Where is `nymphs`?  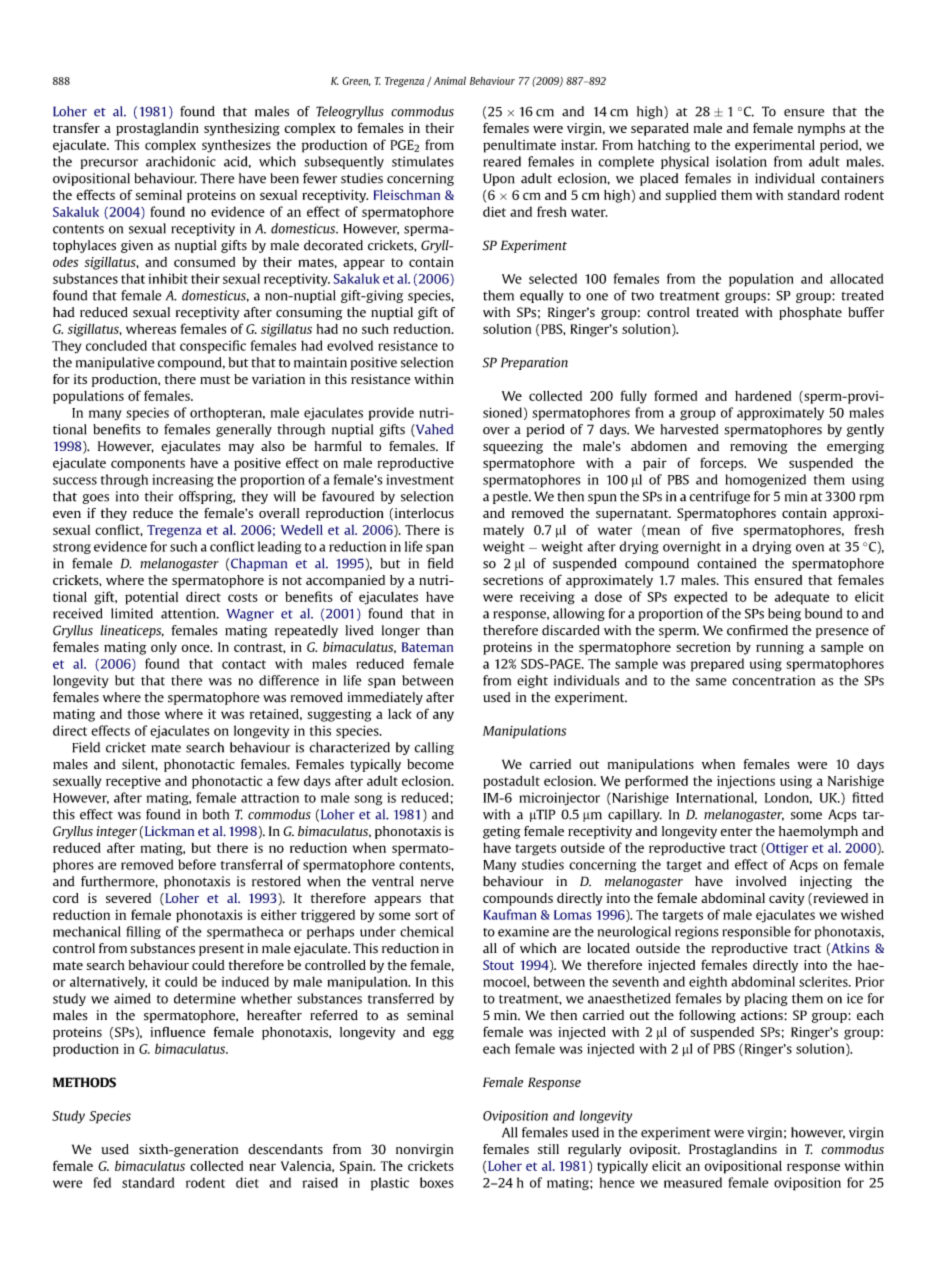 nymphs is located at coordinates (821, 129).
